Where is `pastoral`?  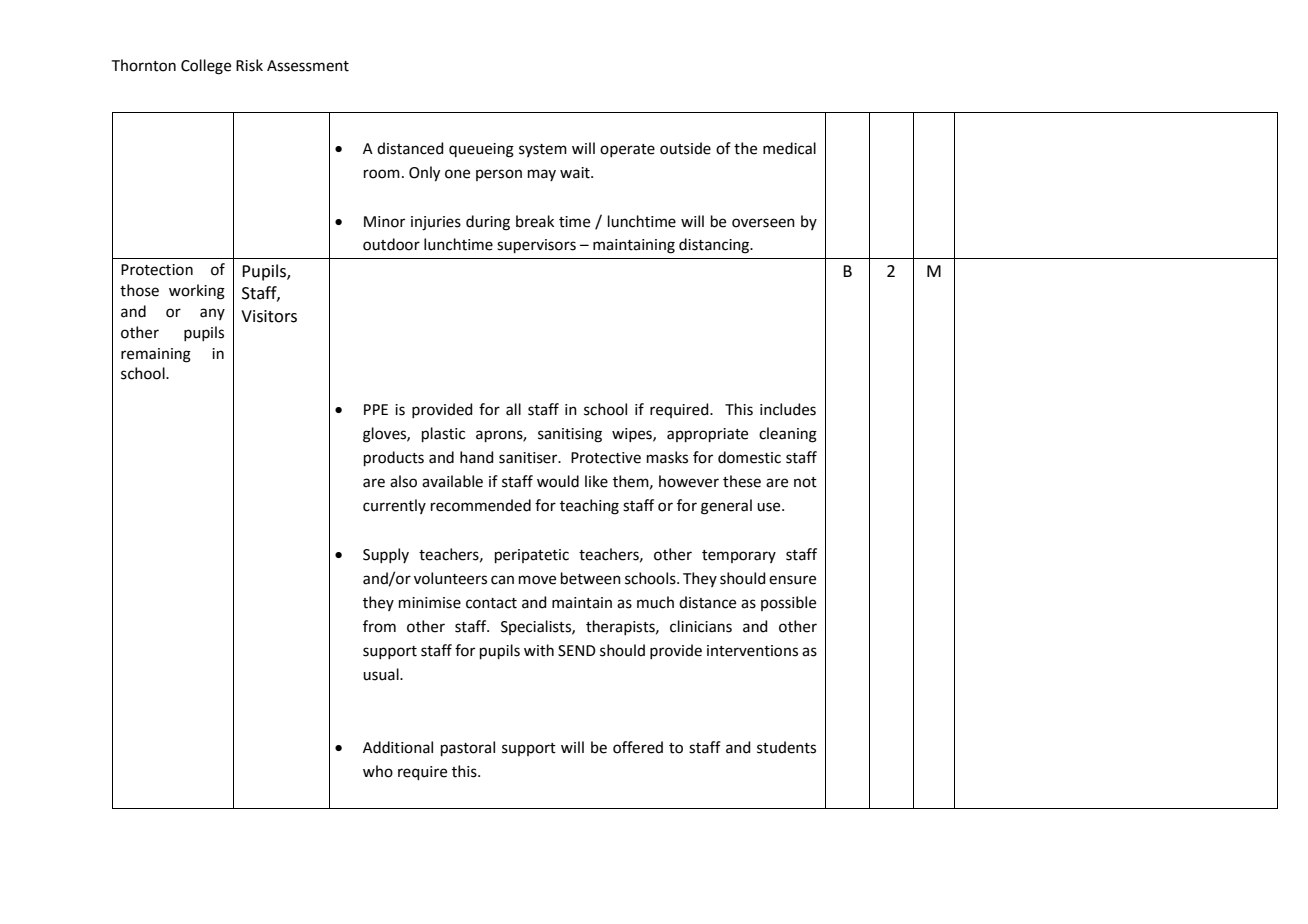
pastoral is located at coordinates (468, 748).
